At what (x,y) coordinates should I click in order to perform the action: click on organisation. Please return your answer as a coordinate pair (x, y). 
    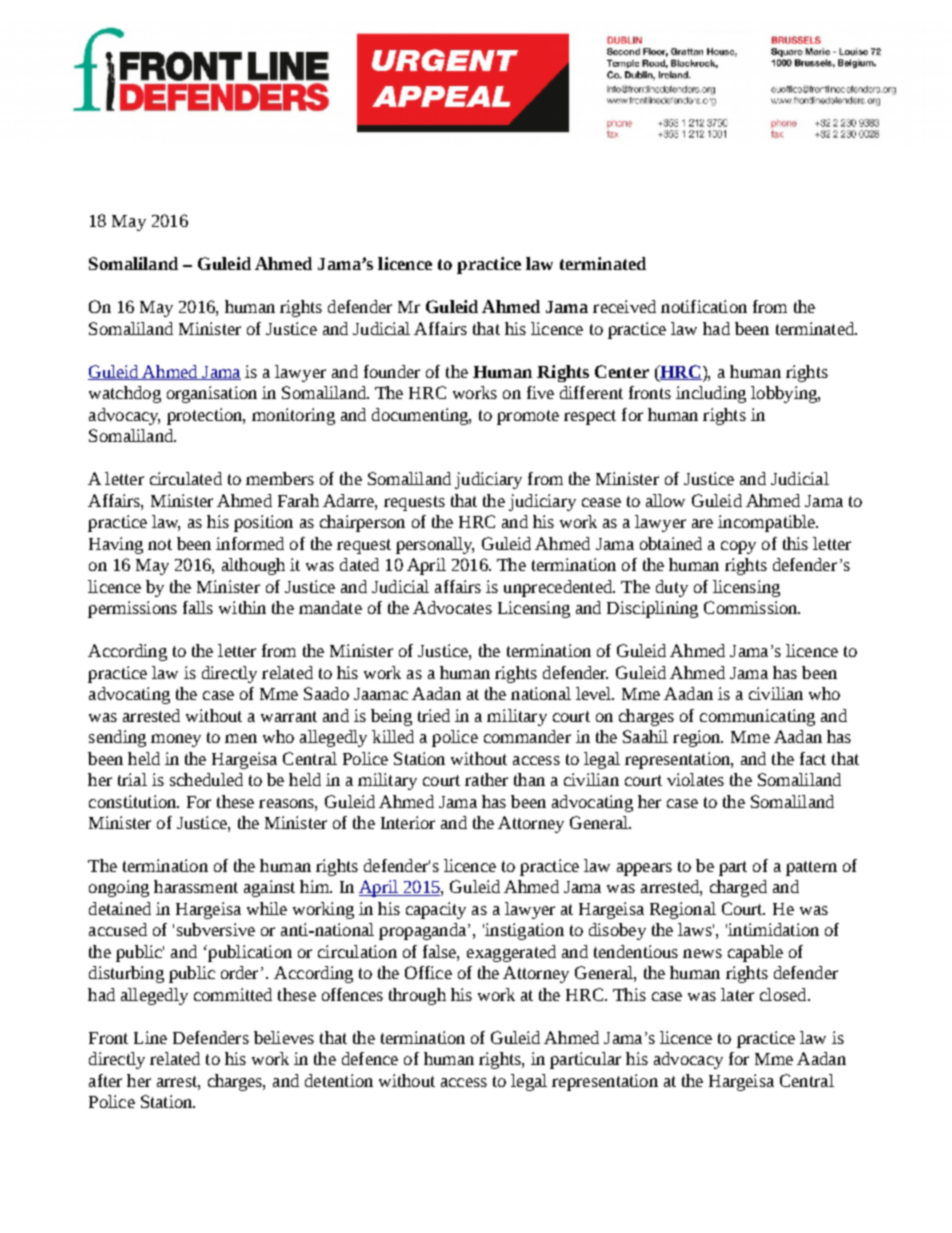
    Looking at the image, I should click on (212, 394).
